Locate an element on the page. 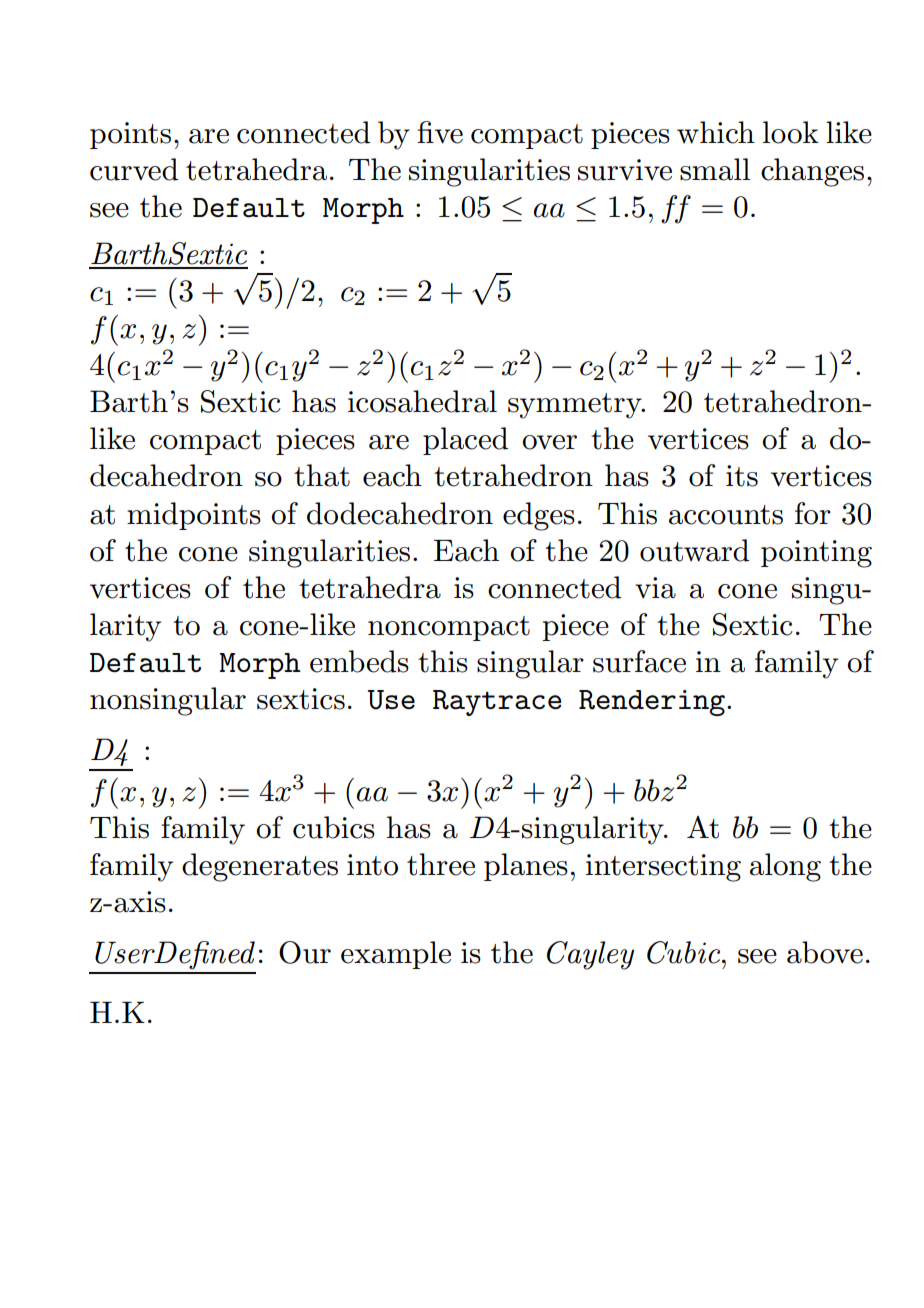  surface is located at coordinates (639, 661).
